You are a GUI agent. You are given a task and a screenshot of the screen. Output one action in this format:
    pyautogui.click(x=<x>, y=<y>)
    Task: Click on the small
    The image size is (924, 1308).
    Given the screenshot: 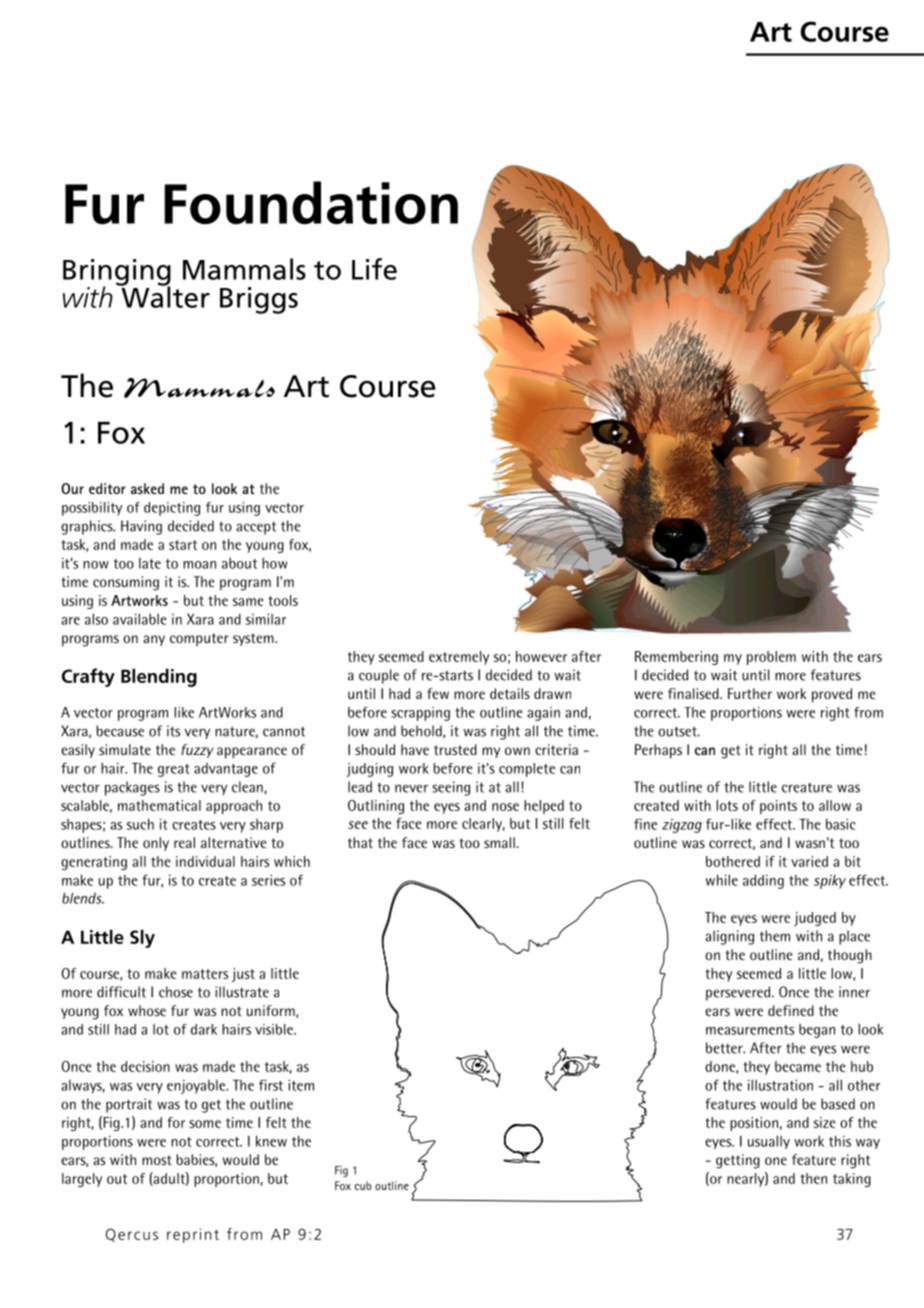 What is the action you would take?
    pyautogui.click(x=499, y=842)
